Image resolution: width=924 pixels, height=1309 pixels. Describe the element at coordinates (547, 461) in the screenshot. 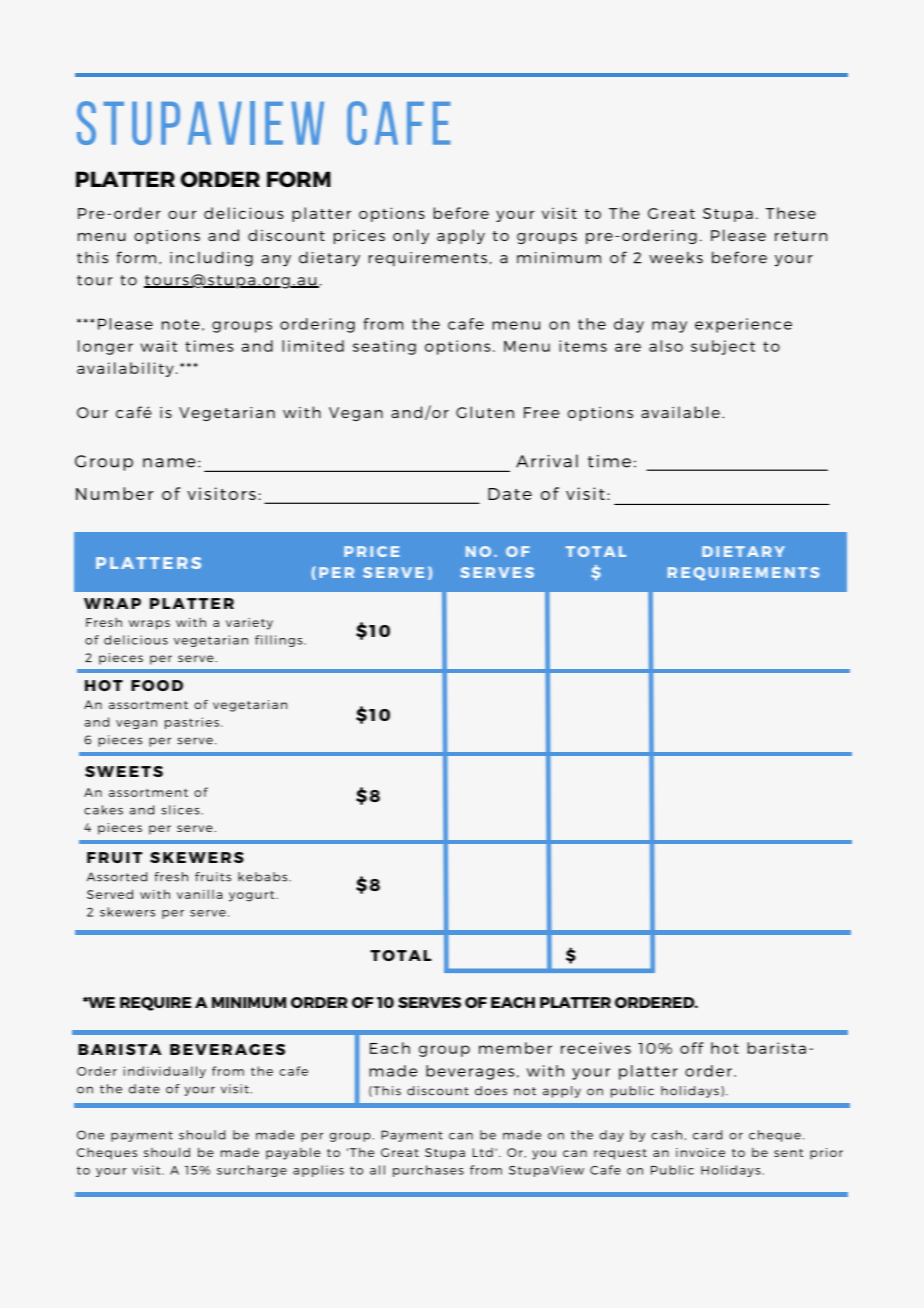

I see `Arrival` at that location.
